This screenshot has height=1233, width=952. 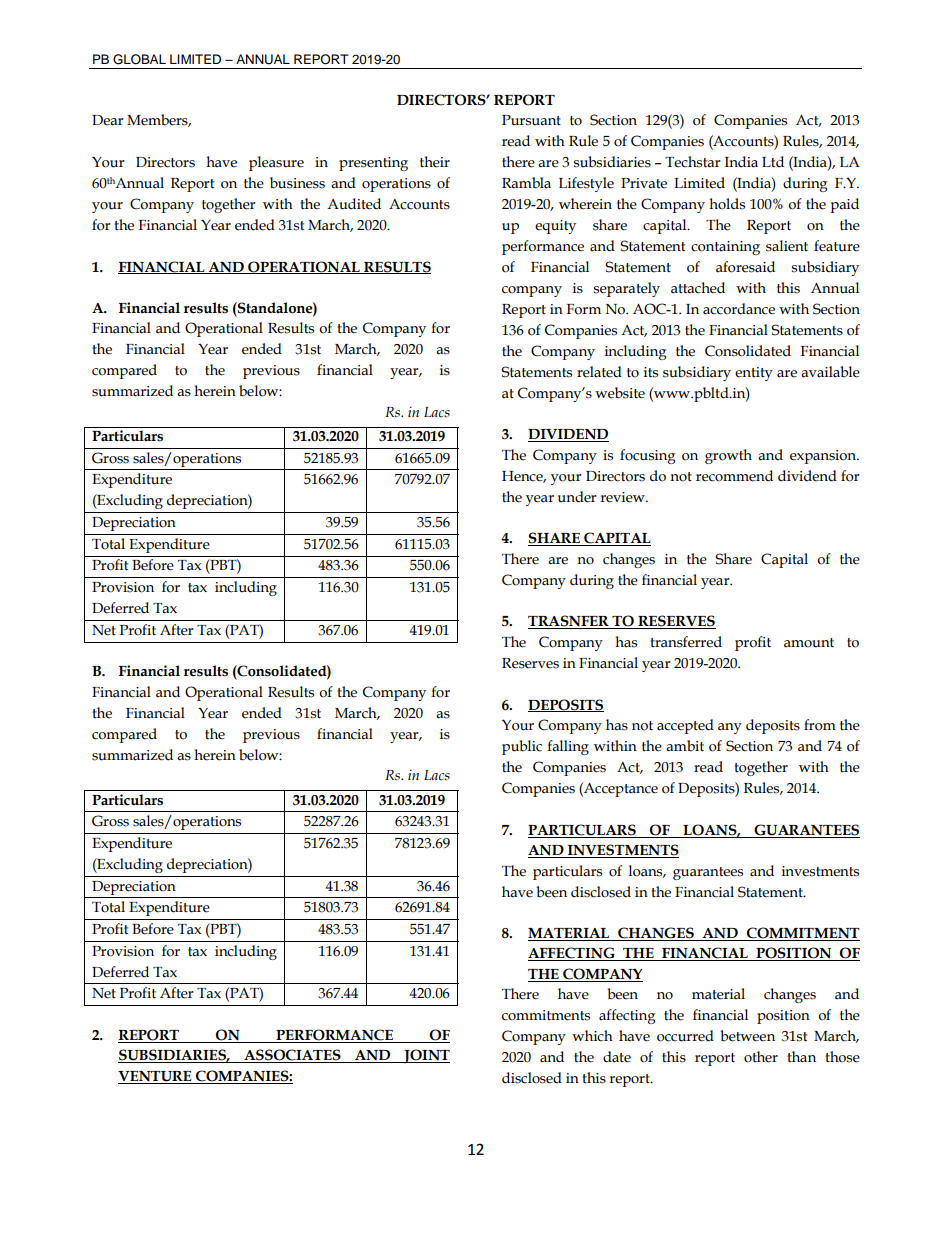 I want to click on VENTURE, so click(x=155, y=1076).
